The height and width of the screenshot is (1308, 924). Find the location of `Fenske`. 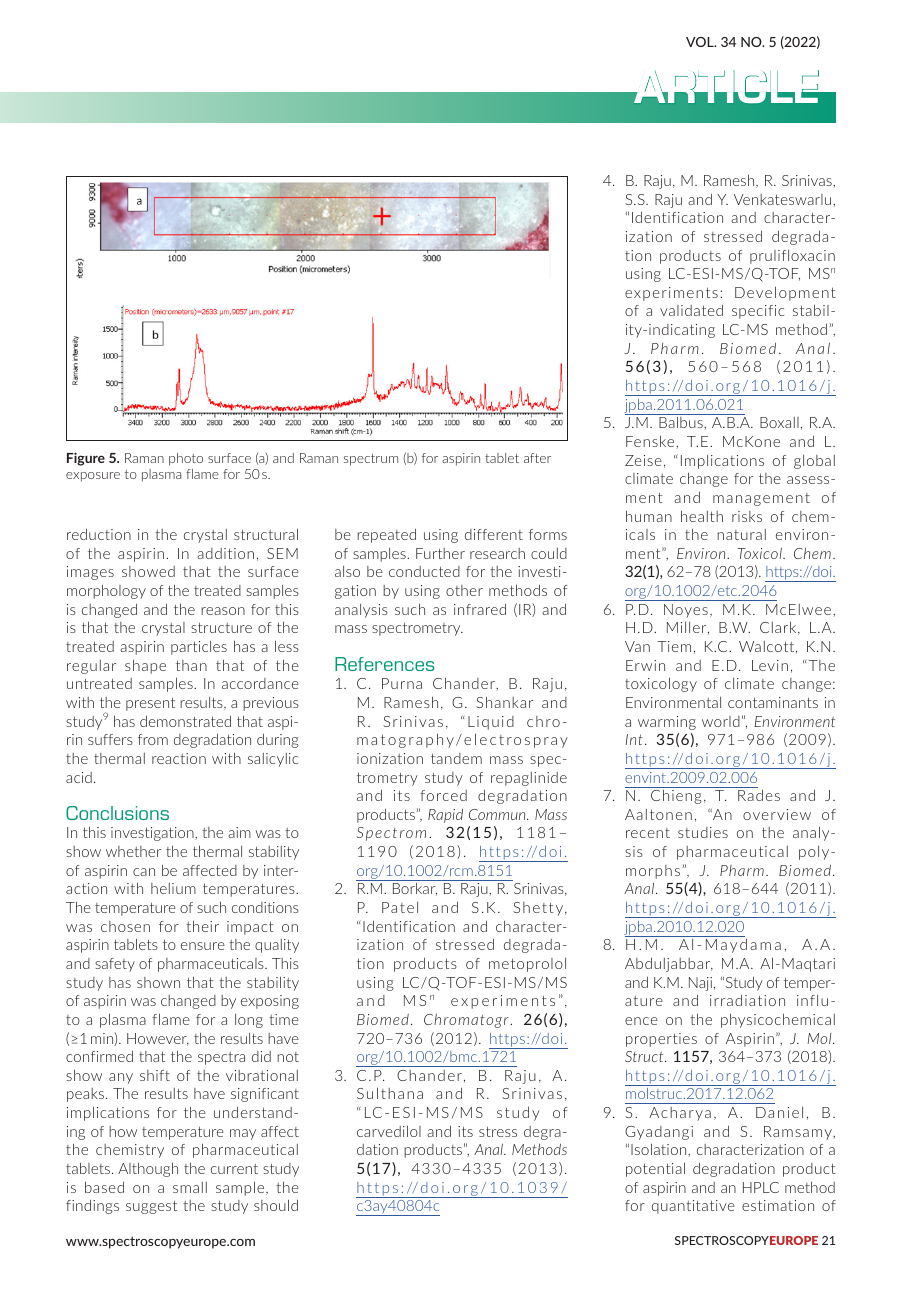

Fenske is located at coordinates (651, 441).
